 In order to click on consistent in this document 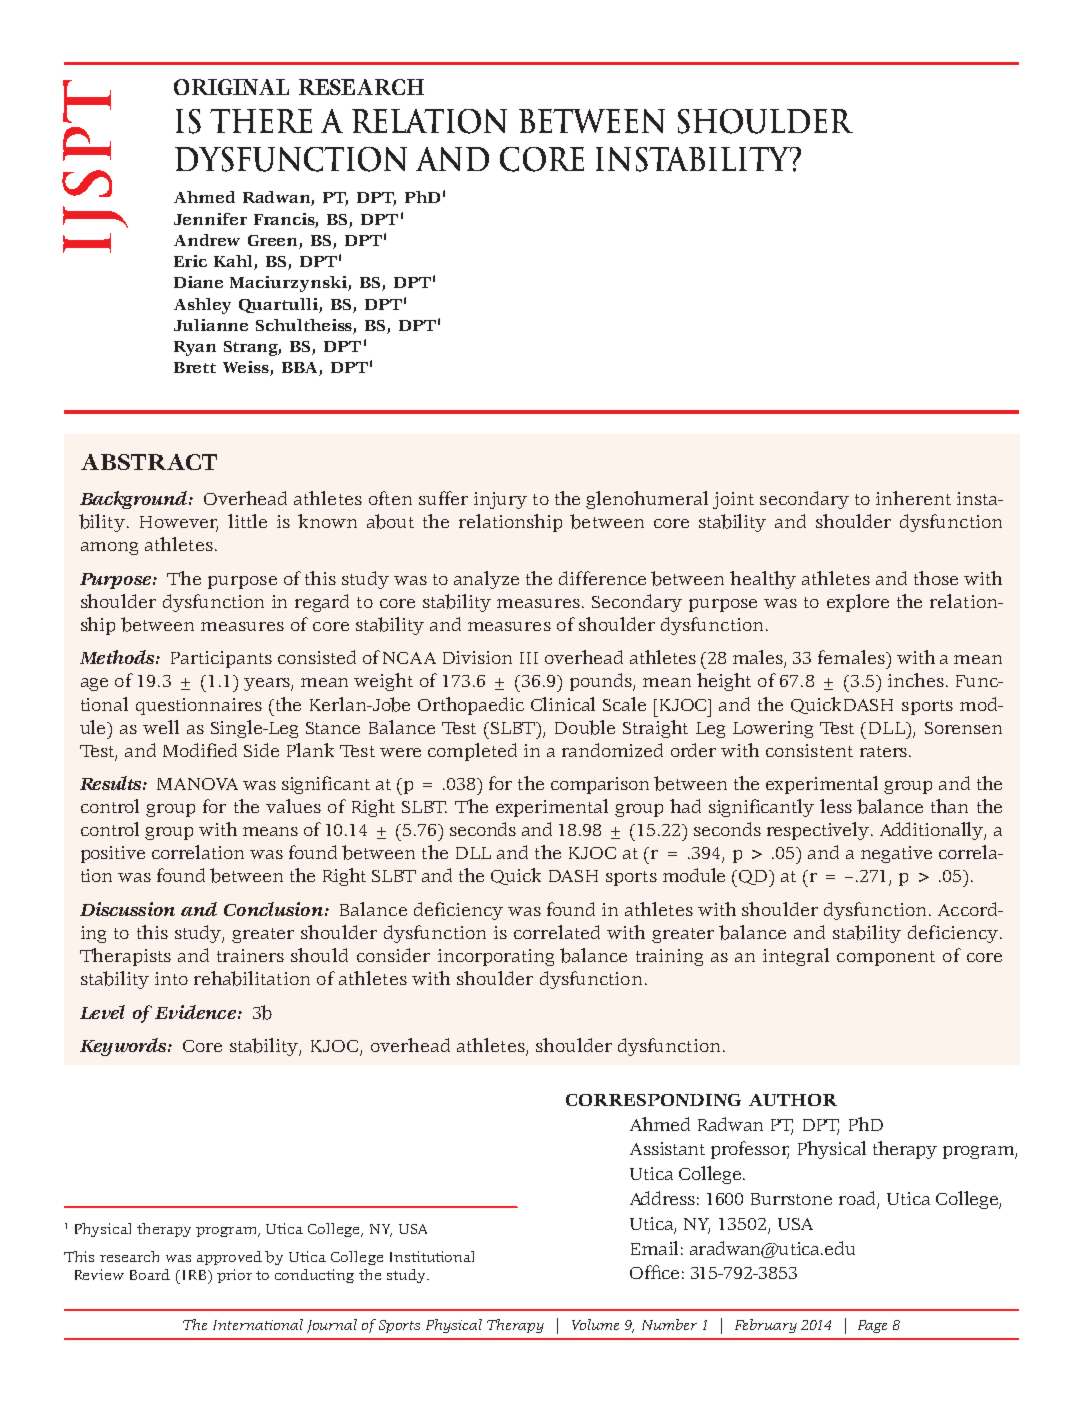, I will do `click(809, 750)`.
